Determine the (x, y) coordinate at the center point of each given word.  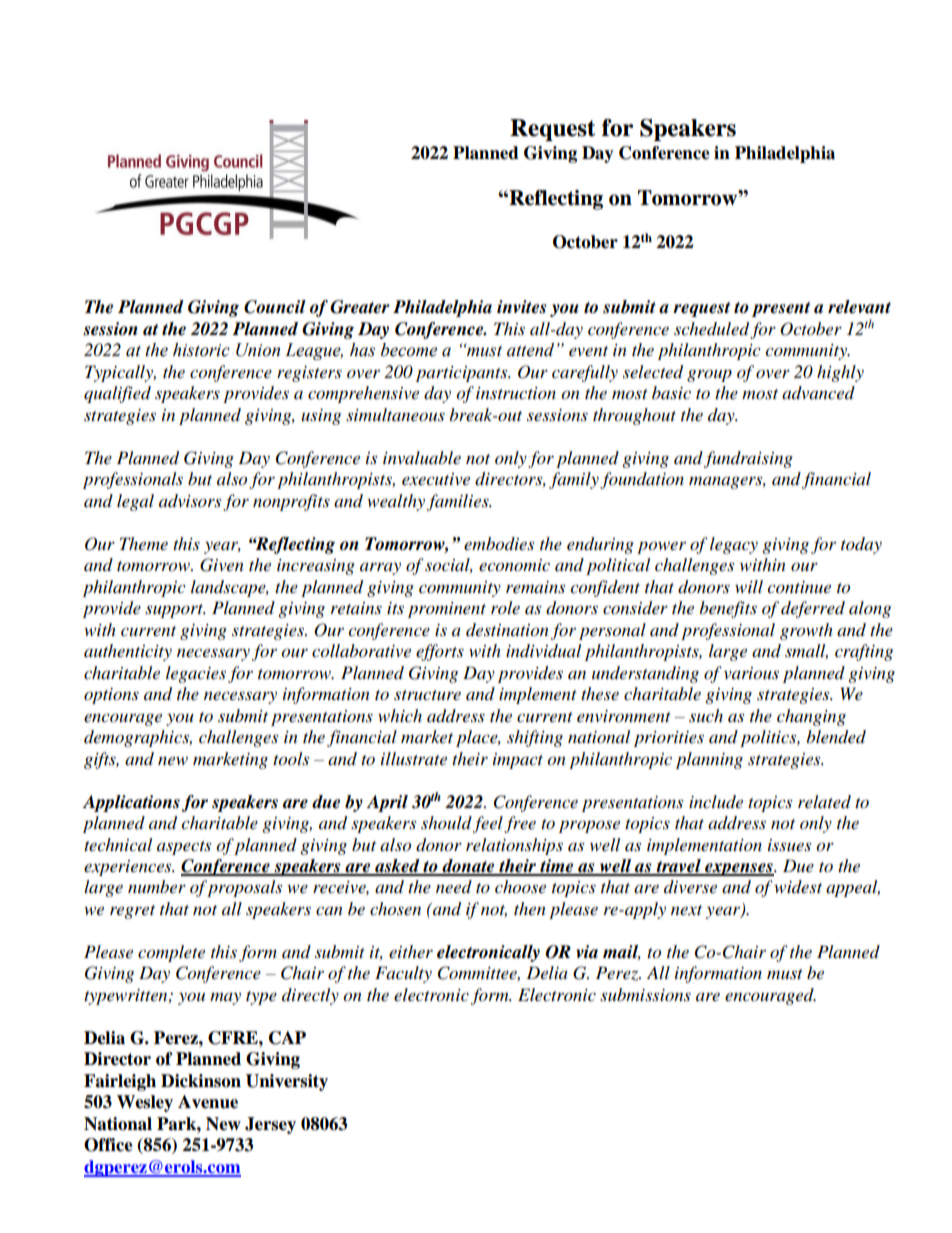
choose (520, 887)
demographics (138, 738)
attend (530, 350)
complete (171, 953)
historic (201, 350)
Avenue (208, 1102)
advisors (190, 501)
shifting (535, 738)
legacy (734, 545)
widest (798, 886)
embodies (499, 544)
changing (811, 717)
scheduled (712, 330)
